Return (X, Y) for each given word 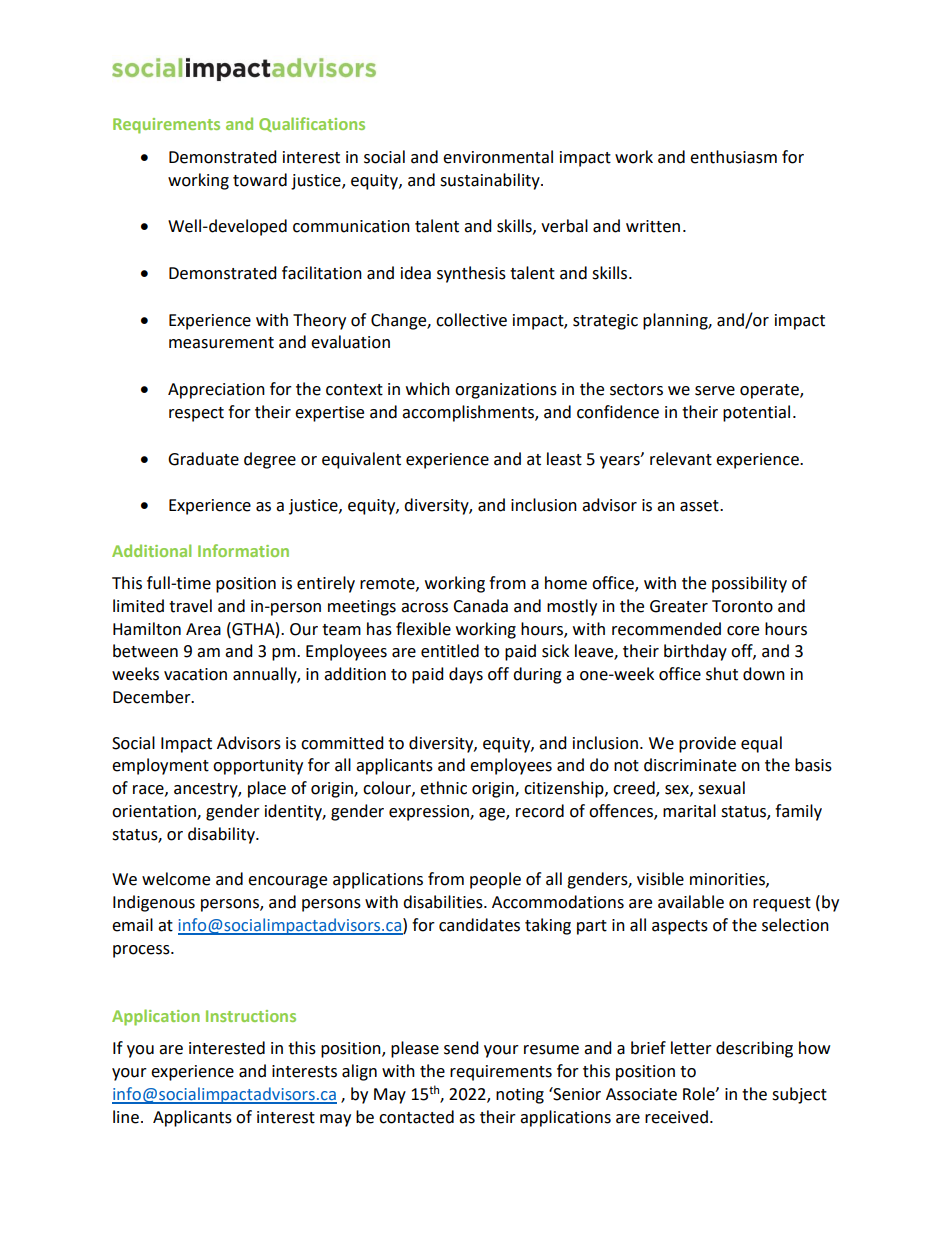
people (495, 880)
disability (222, 835)
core (743, 631)
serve (715, 391)
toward (260, 180)
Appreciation (216, 391)
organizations (506, 391)
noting (520, 1096)
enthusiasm (733, 157)
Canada (480, 606)
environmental (498, 157)
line (126, 1117)
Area (203, 629)
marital (689, 811)
